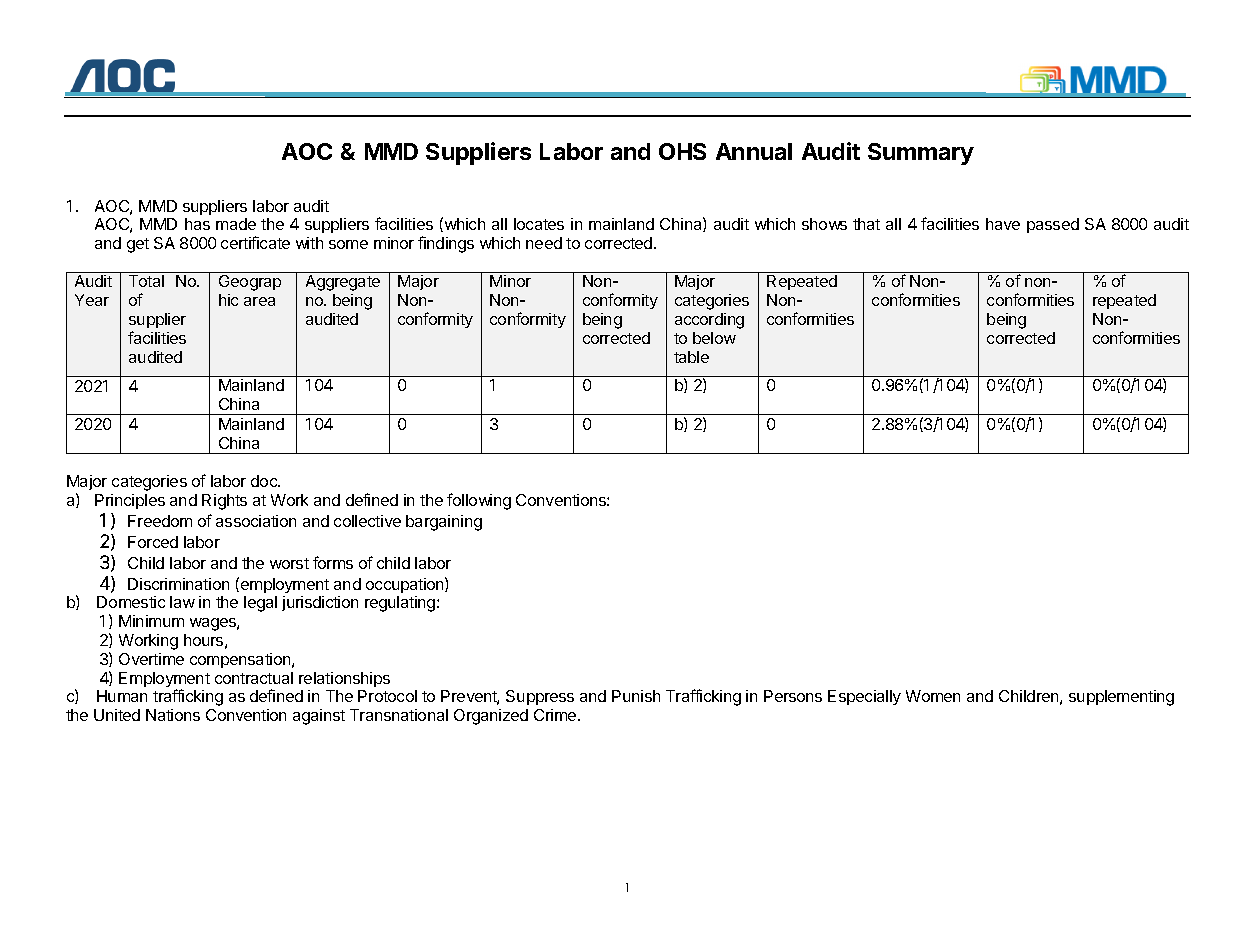 The image size is (1233, 952). Describe the element at coordinates (178, 584) in the screenshot. I see `Discrimination` at that location.
